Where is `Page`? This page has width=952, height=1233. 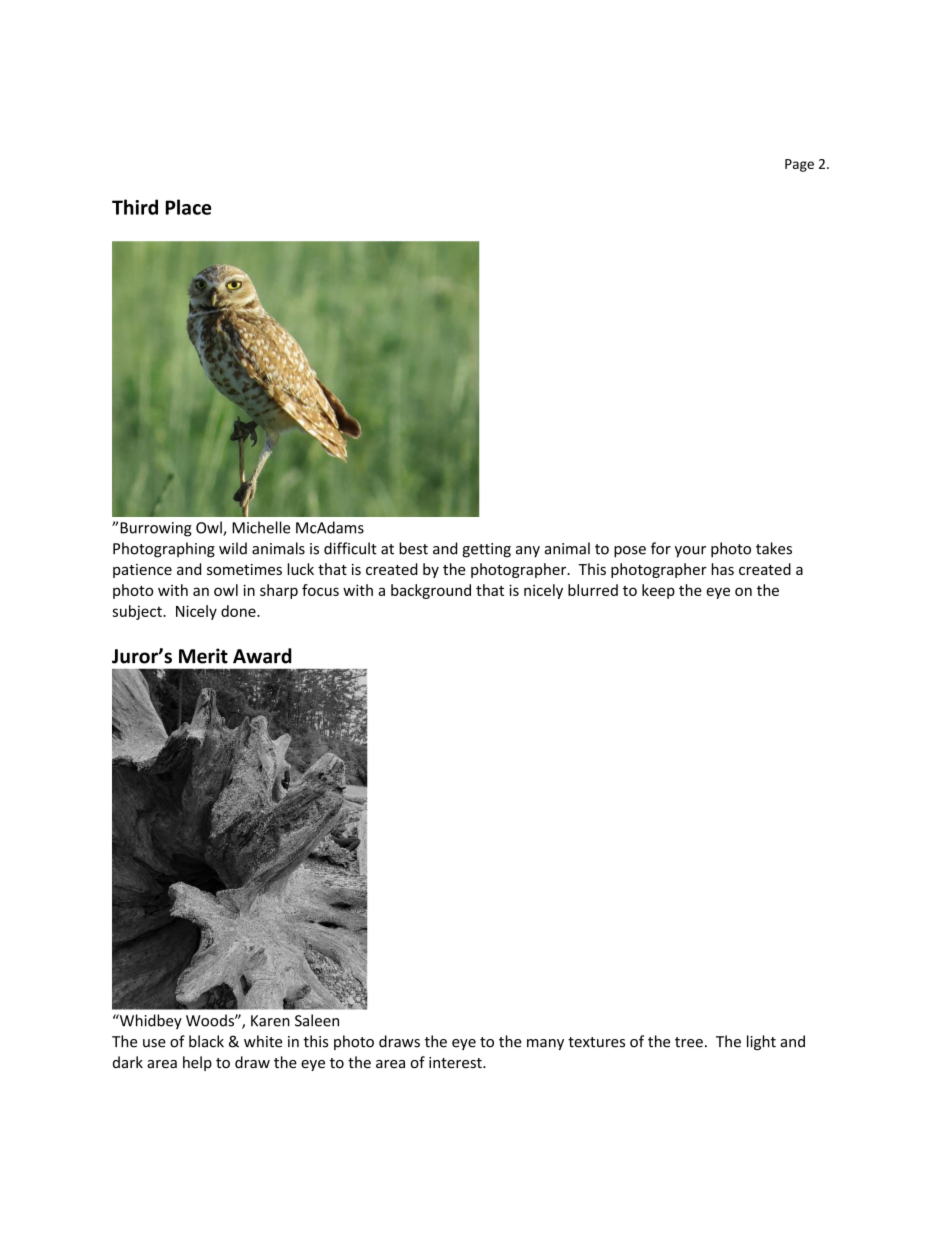 Page is located at coordinates (799, 165).
